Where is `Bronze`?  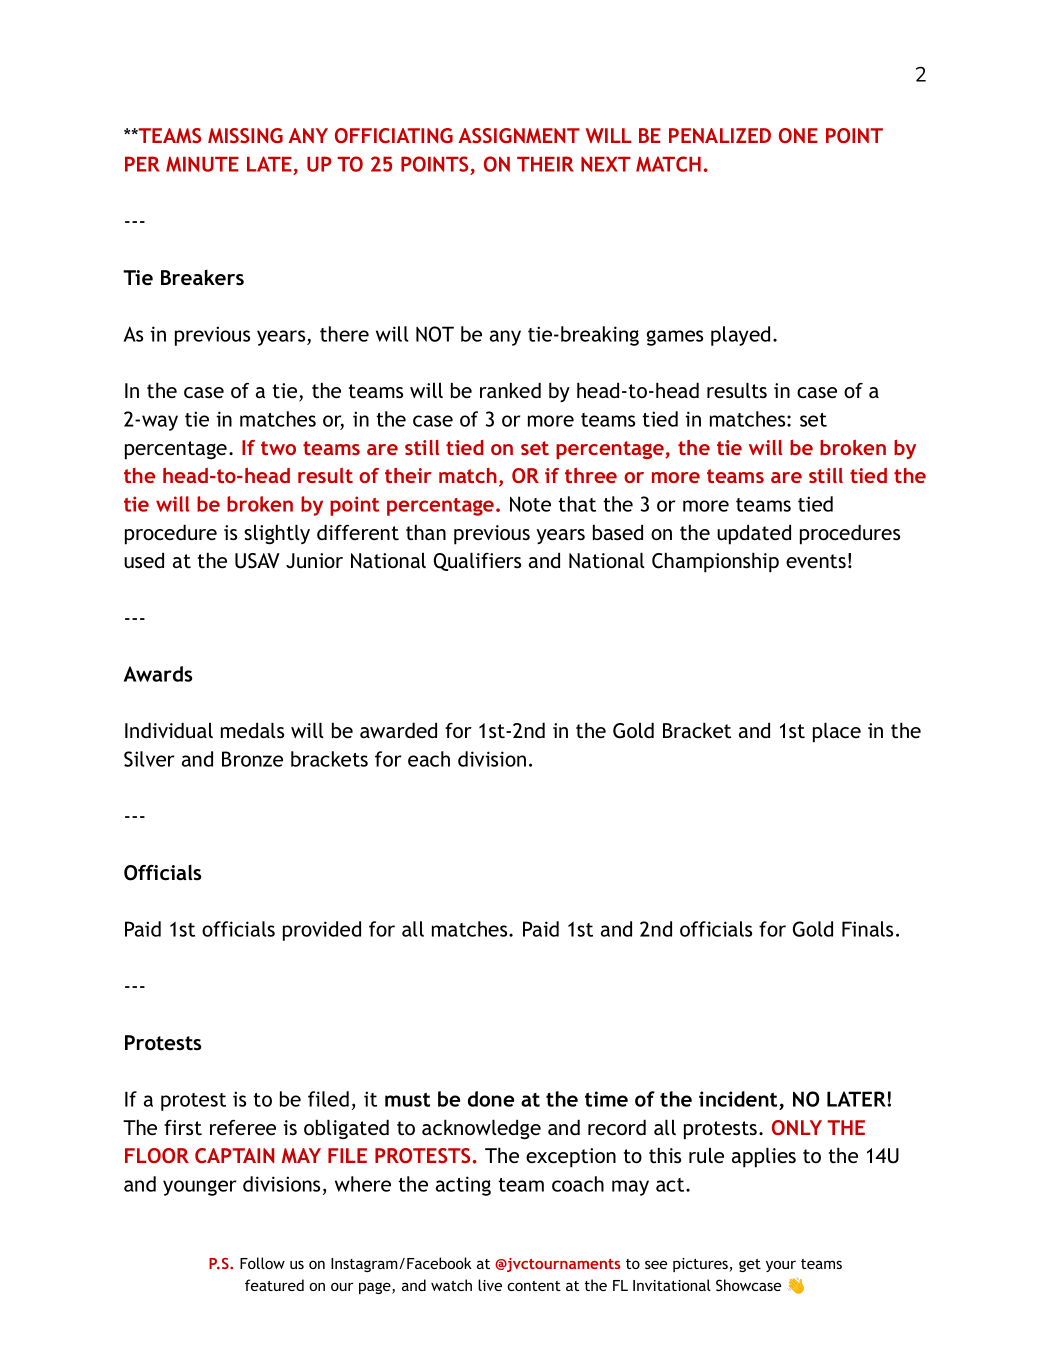 Bronze is located at coordinates (252, 759).
